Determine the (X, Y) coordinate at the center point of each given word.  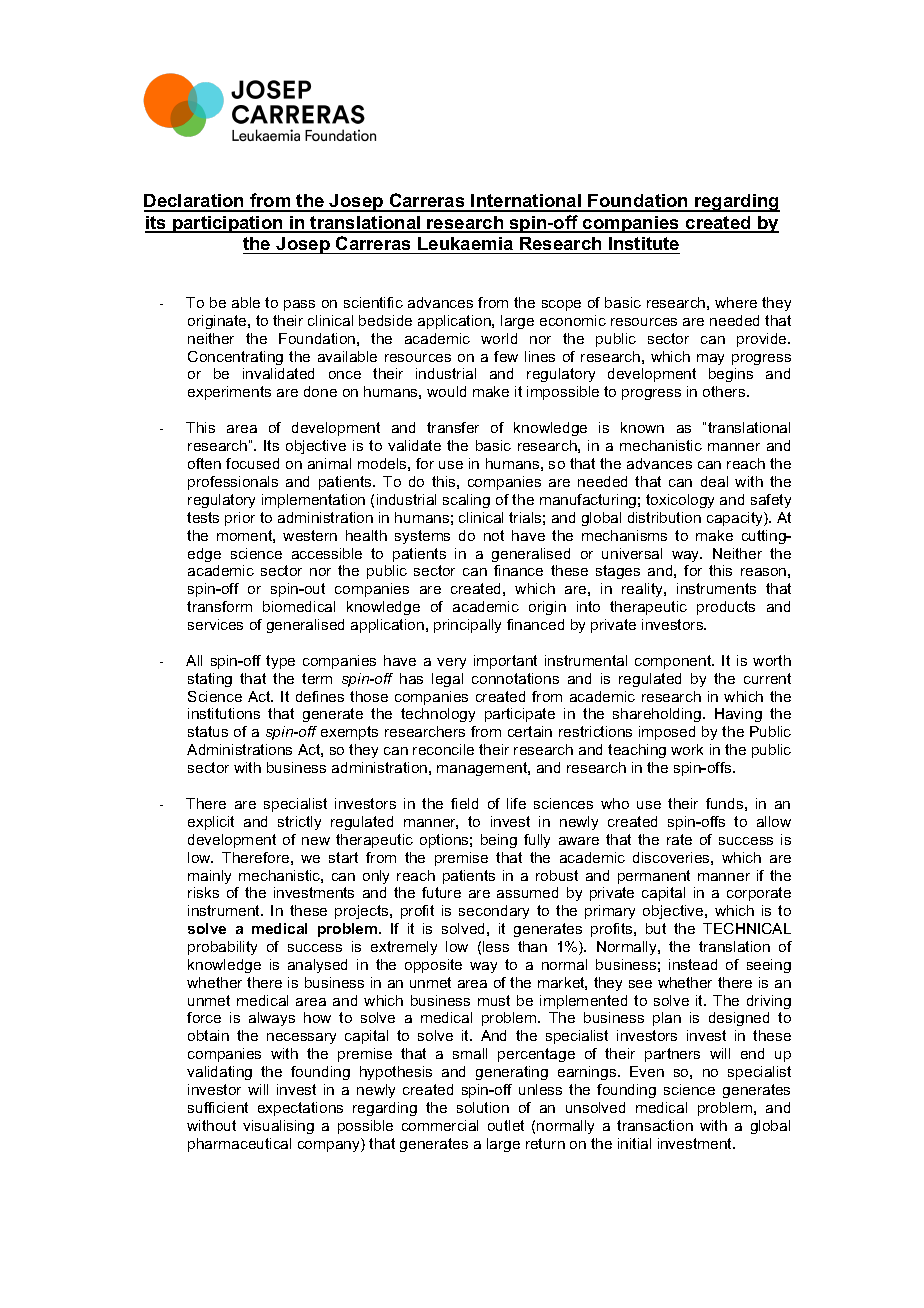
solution (483, 1107)
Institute (644, 243)
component (674, 662)
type (280, 662)
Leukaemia (465, 243)
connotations (515, 678)
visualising (278, 1127)
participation (228, 224)
